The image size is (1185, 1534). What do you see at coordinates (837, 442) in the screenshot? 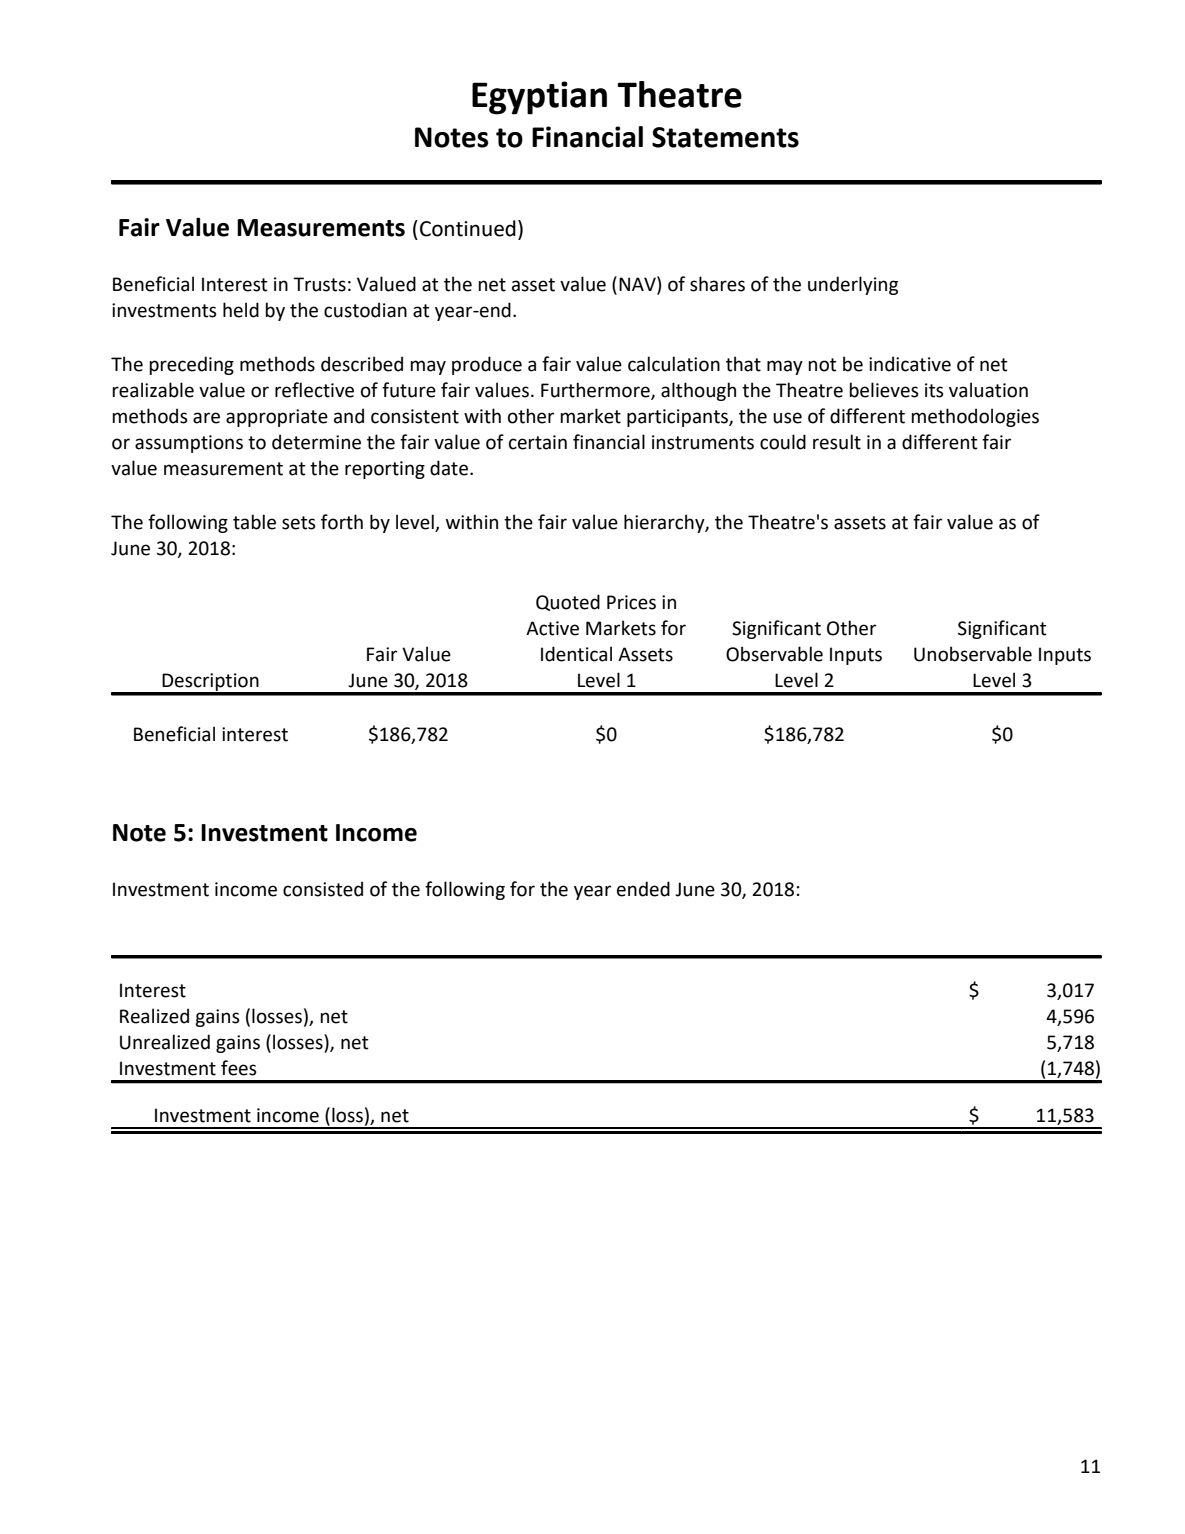
I see `result` at bounding box center [837, 442].
